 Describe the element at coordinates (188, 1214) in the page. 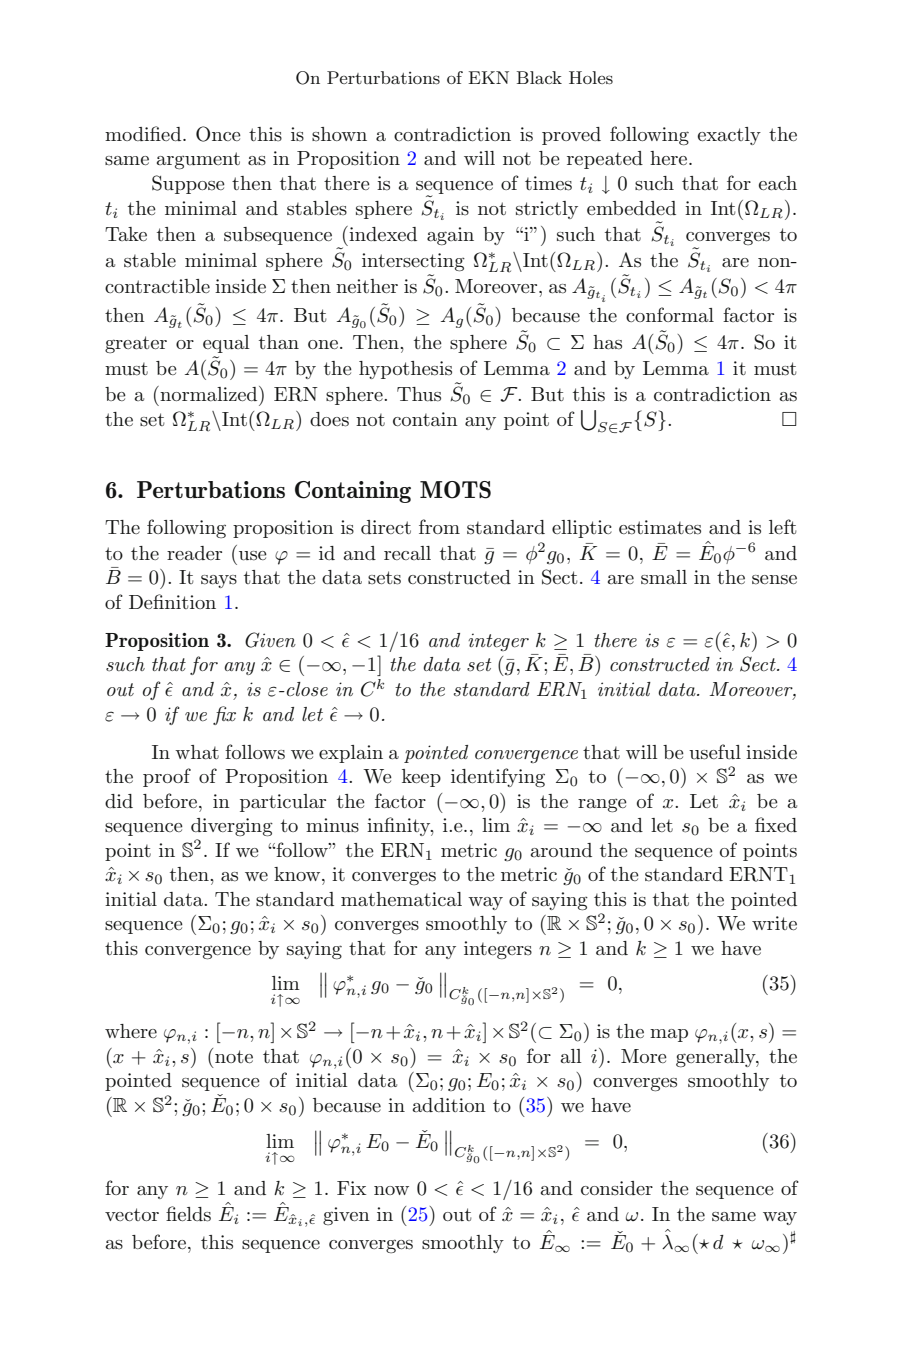

I see `fields` at that location.
